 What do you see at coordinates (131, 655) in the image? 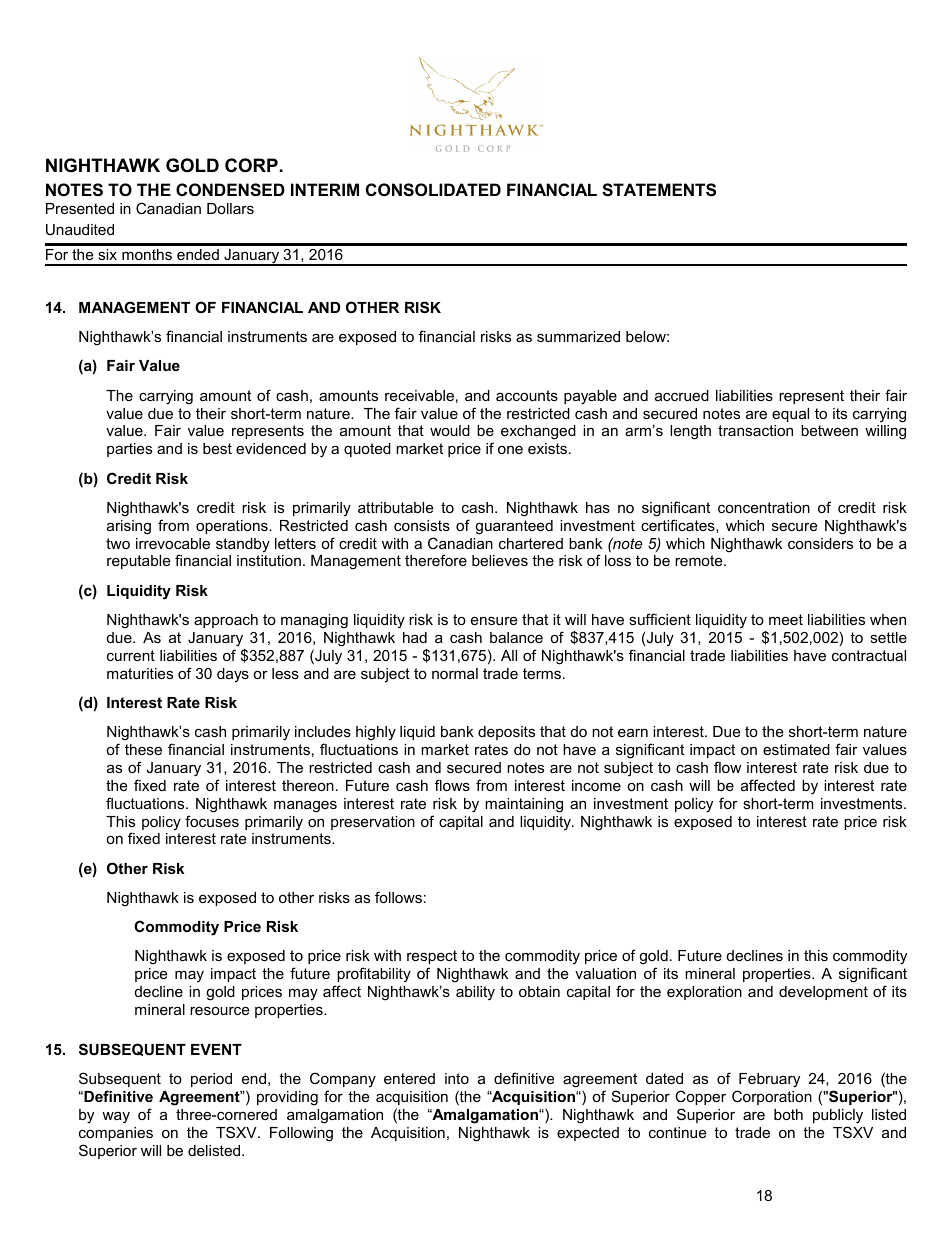
I see `current` at bounding box center [131, 655].
